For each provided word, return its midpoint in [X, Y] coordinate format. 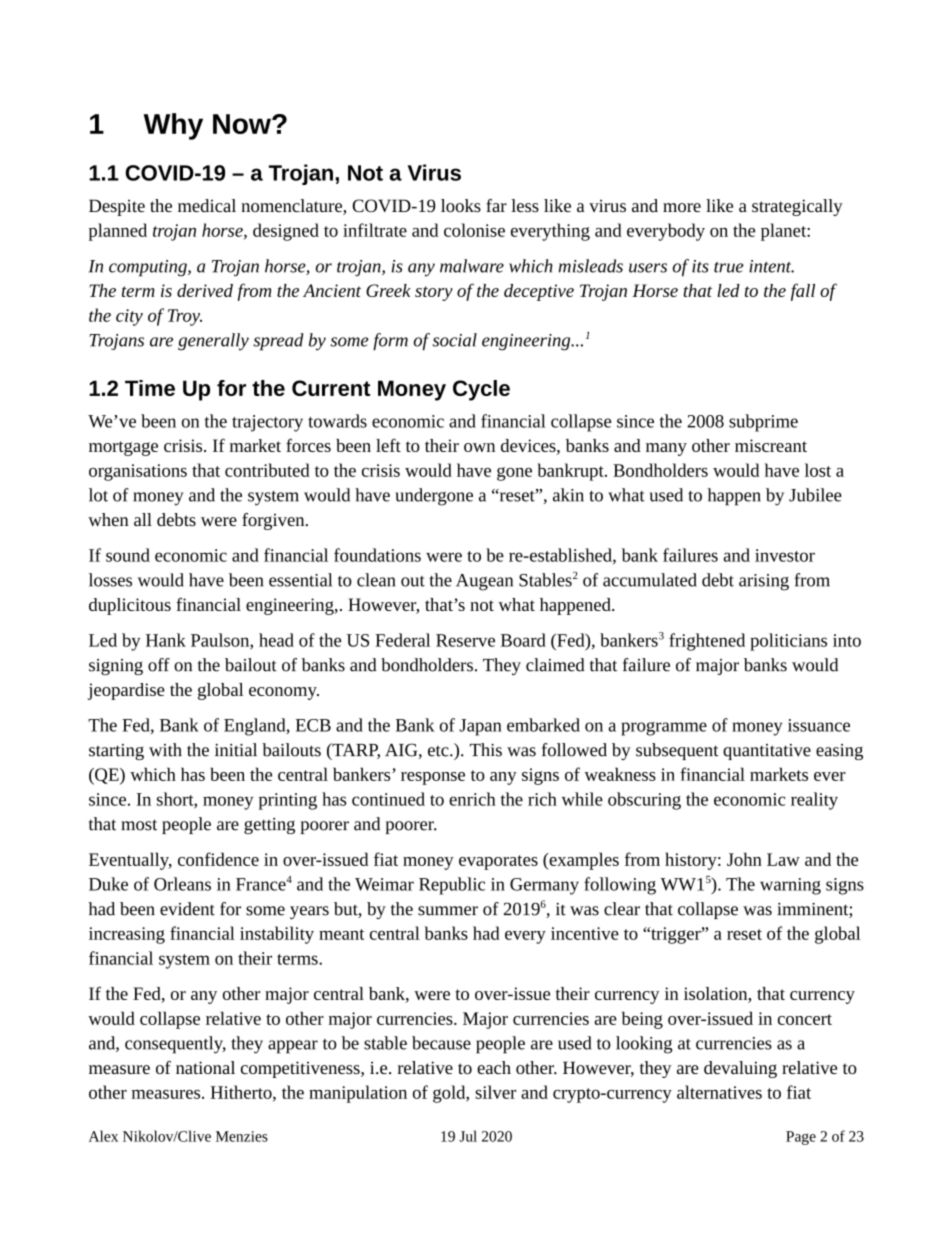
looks [461, 205]
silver [495, 1092]
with [165, 750]
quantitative [767, 752]
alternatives [719, 1092]
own [479, 447]
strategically [797, 207]
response [433, 778]
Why [173, 126]
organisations [138, 472]
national [205, 1067]
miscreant [771, 445]
